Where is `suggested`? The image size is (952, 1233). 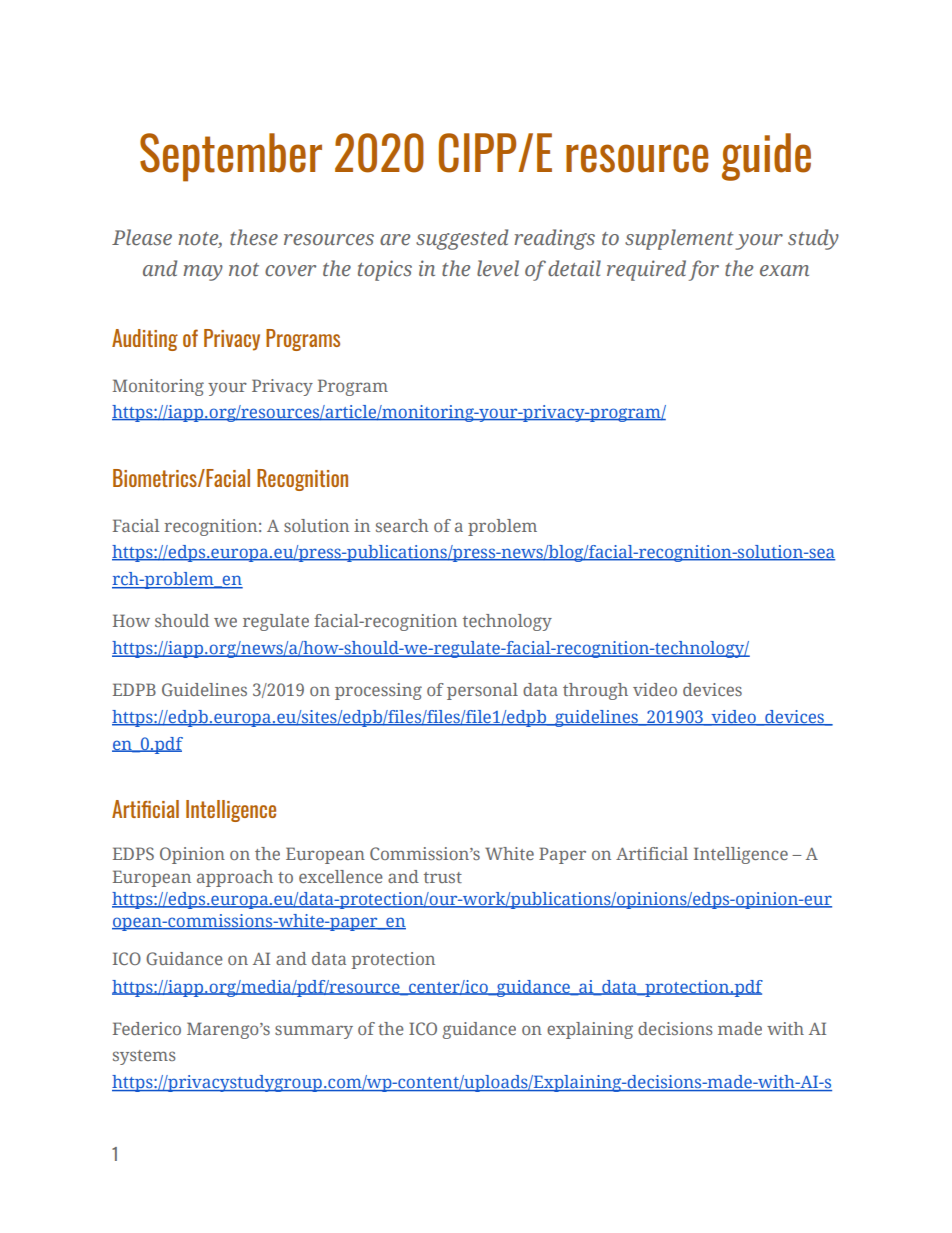
suggested is located at coordinates (462, 239).
